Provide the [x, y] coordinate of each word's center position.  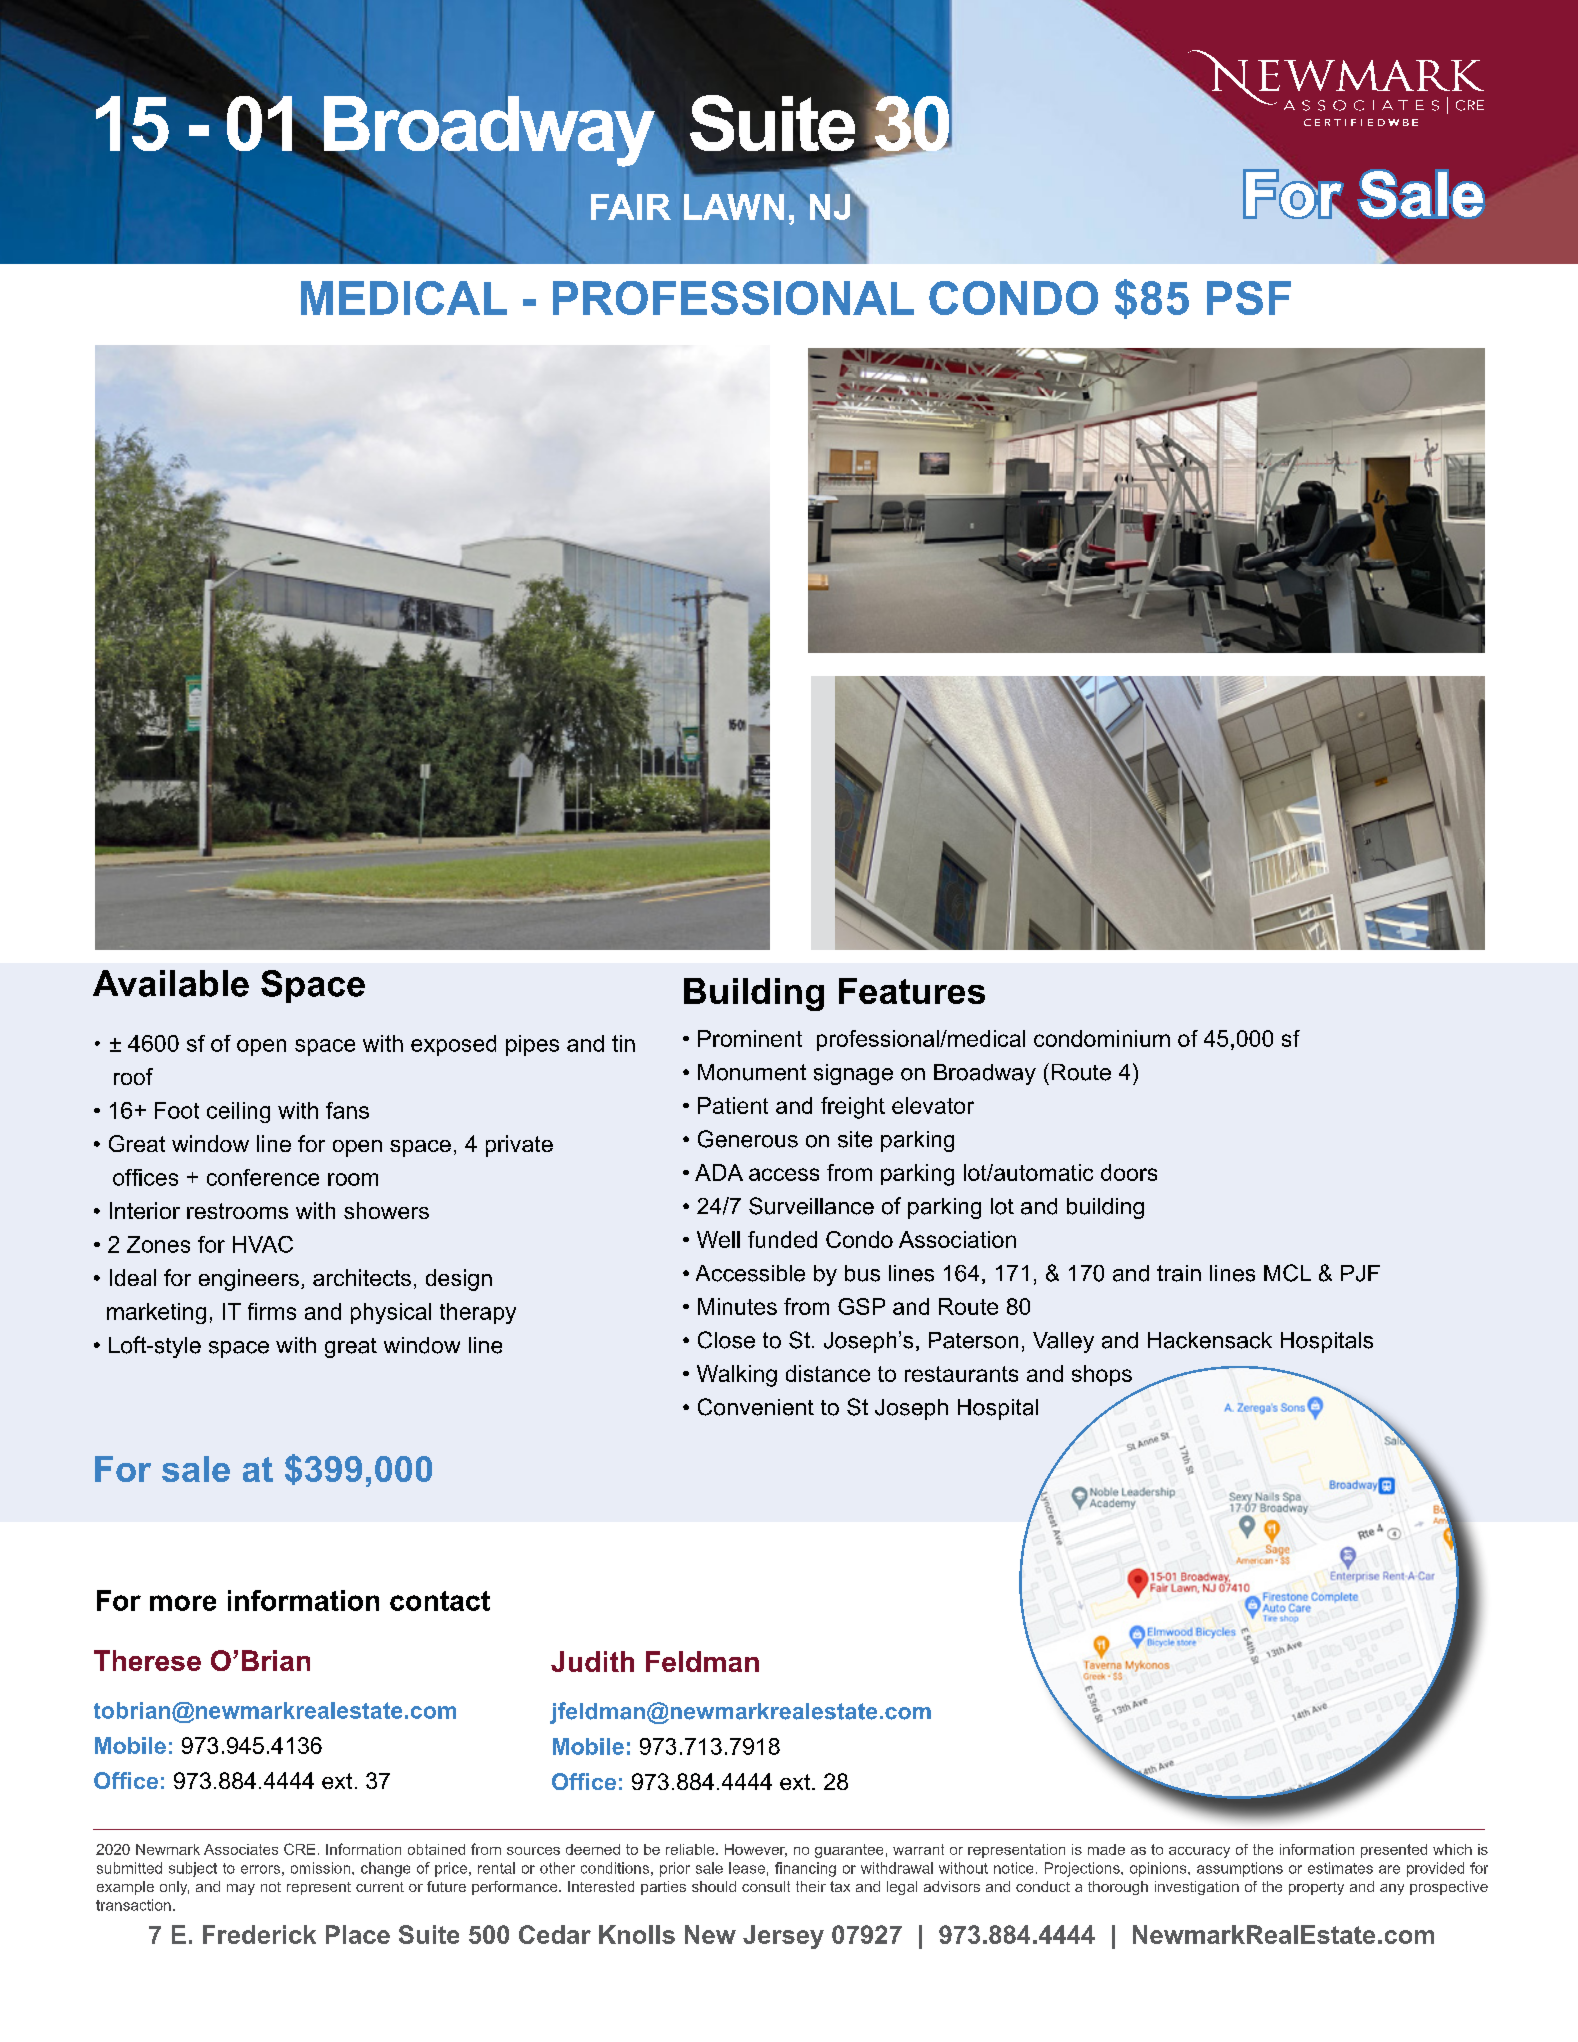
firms [272, 1311]
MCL [1287, 1273]
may [241, 1889]
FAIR [631, 207]
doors [1129, 1172]
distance [828, 1373]
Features [912, 991]
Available [171, 983]
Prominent [750, 1038]
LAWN [734, 207]
